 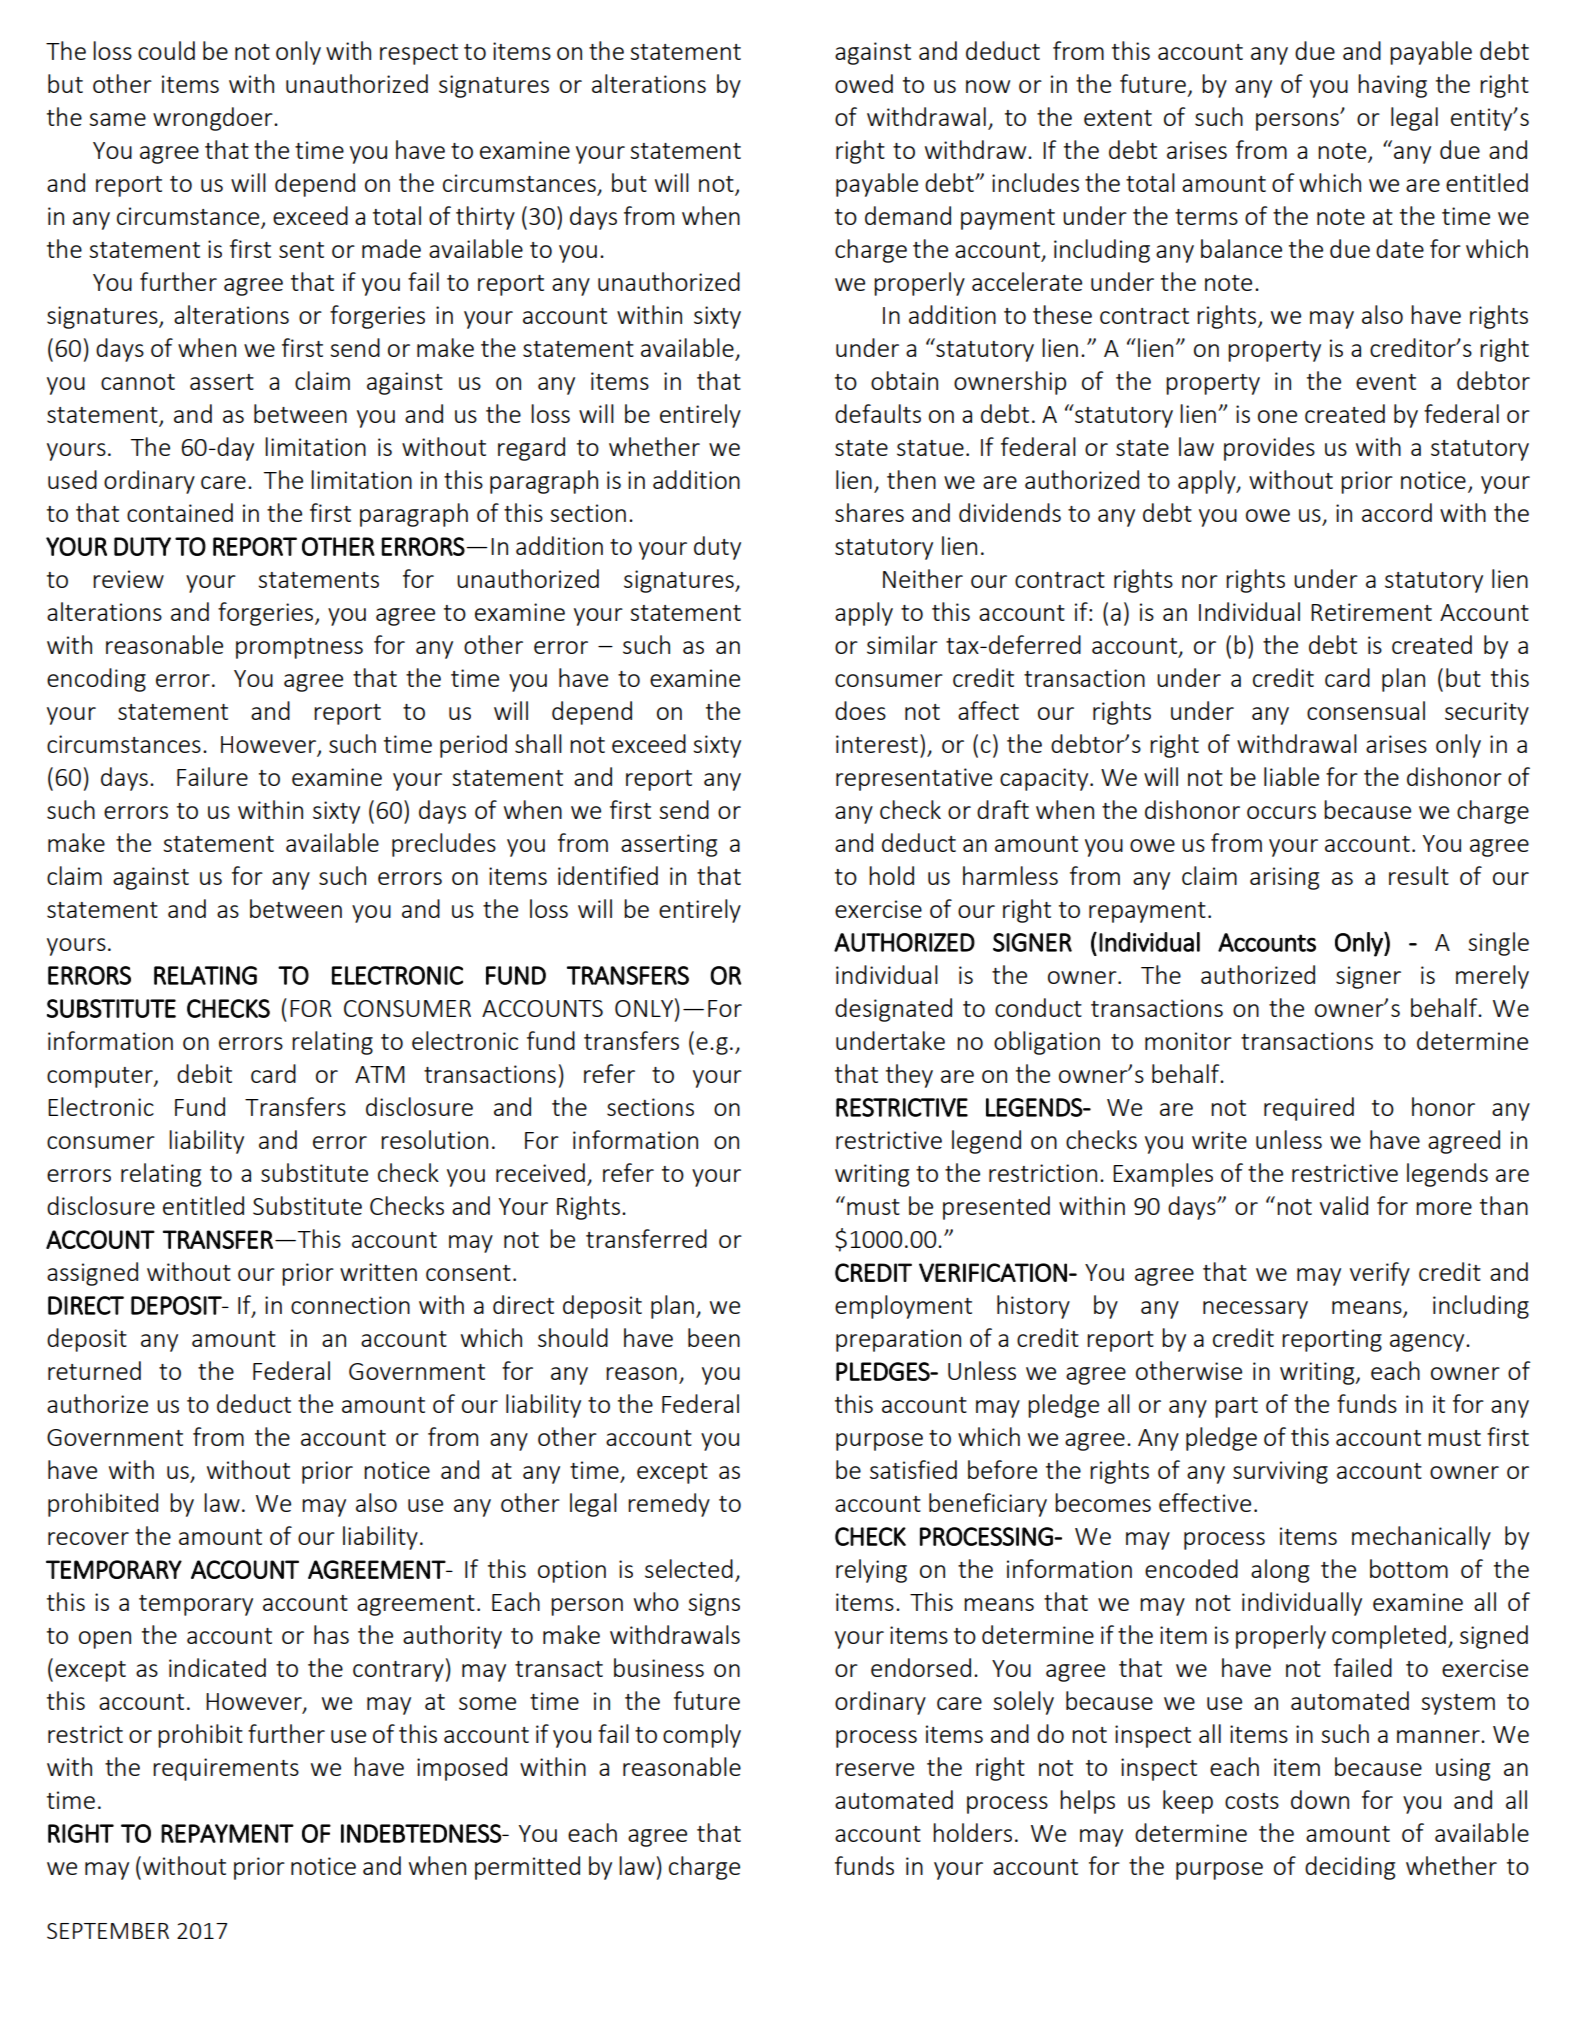 I want to click on having, so click(x=1392, y=86).
